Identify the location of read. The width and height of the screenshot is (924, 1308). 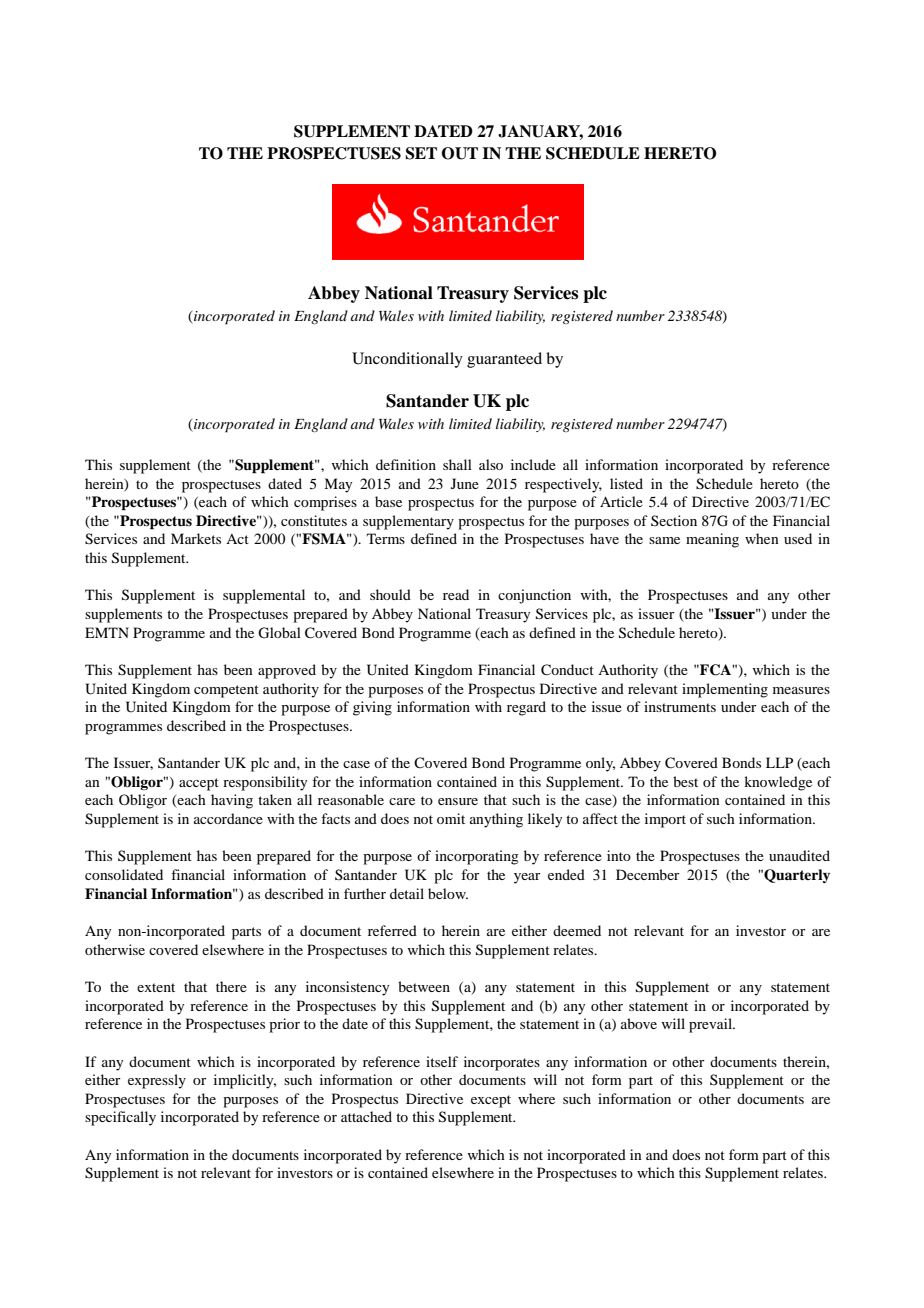
(456, 594).
